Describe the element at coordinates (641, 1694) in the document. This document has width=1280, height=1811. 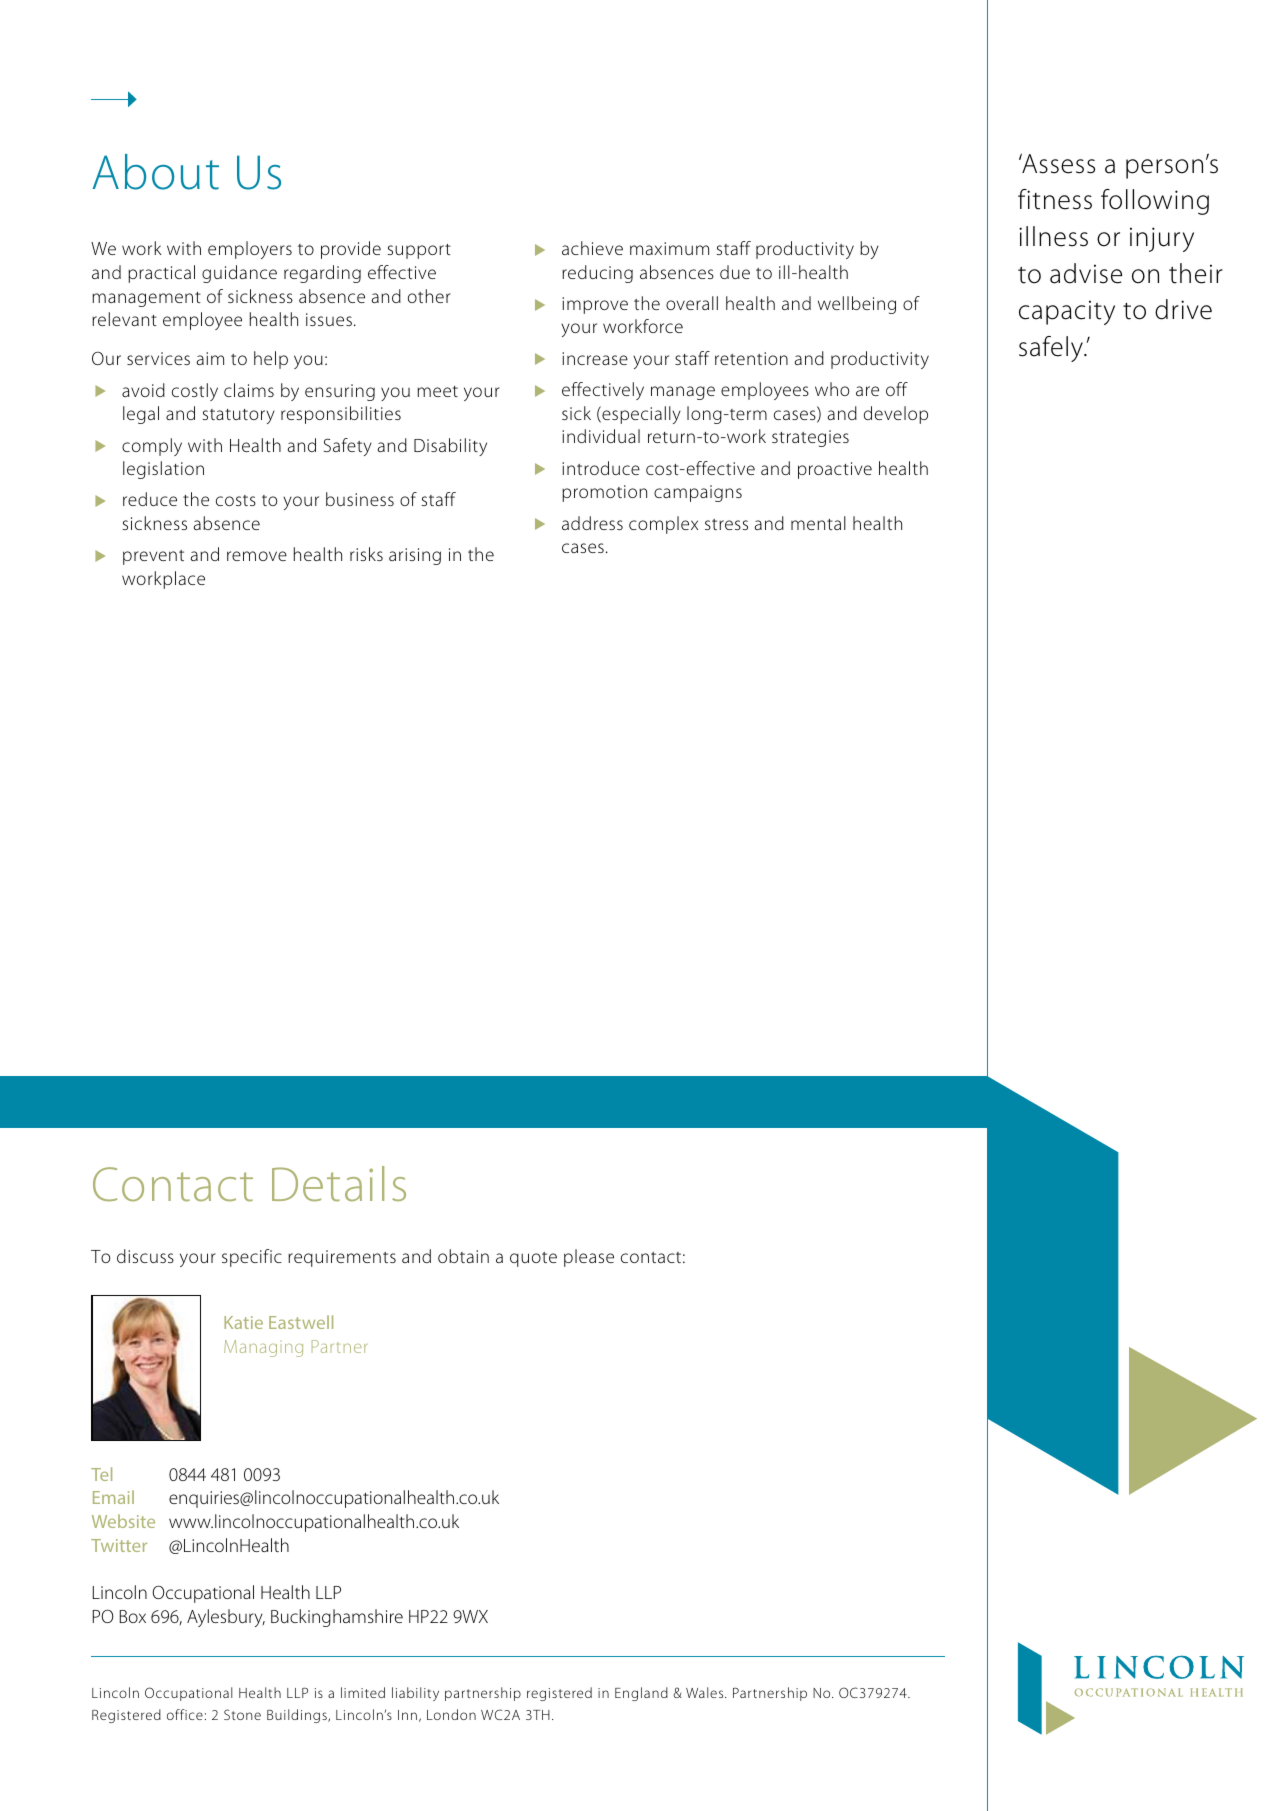
I see `England` at that location.
